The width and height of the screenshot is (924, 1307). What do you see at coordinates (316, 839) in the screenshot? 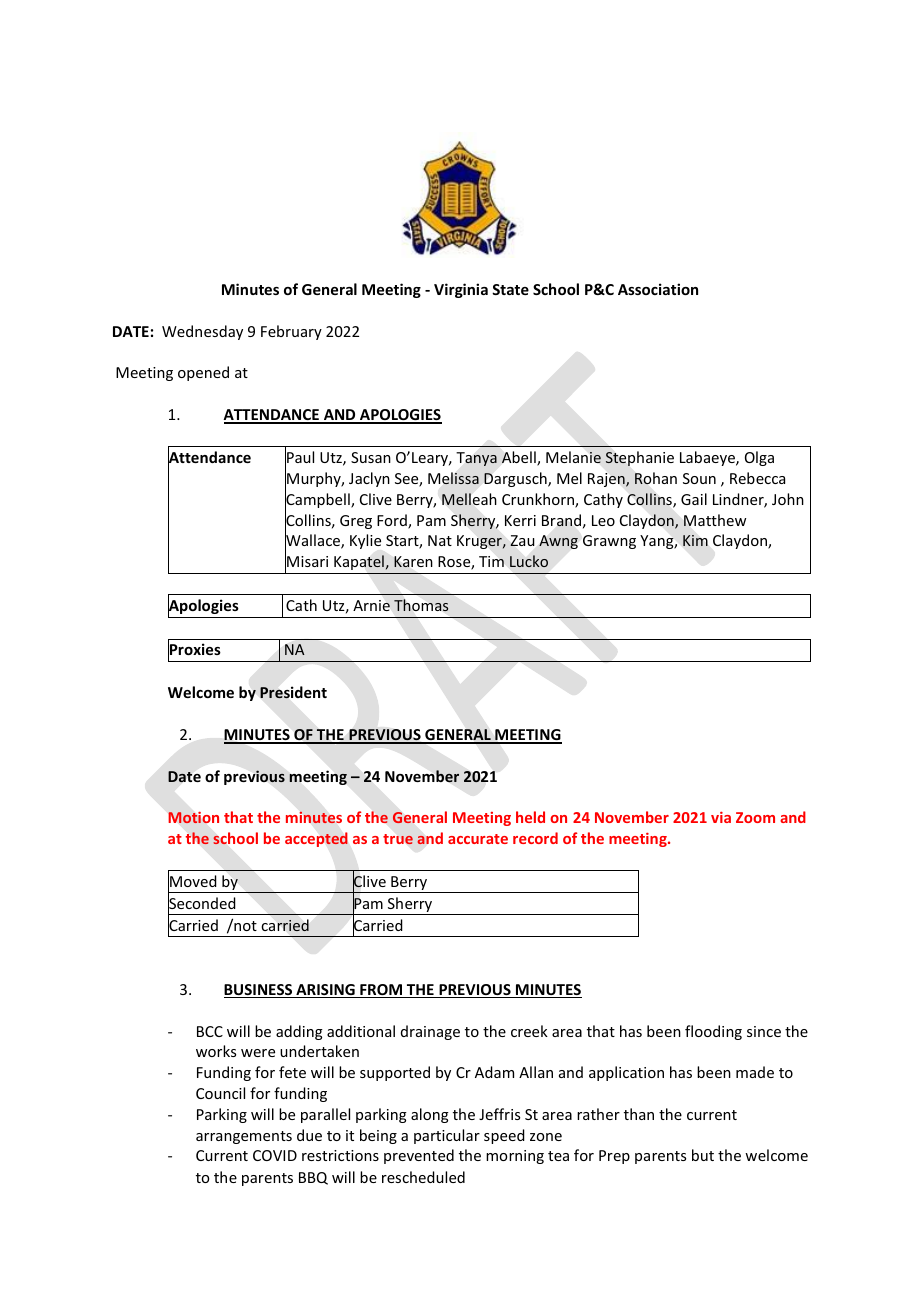
I see `accepted` at bounding box center [316, 839].
